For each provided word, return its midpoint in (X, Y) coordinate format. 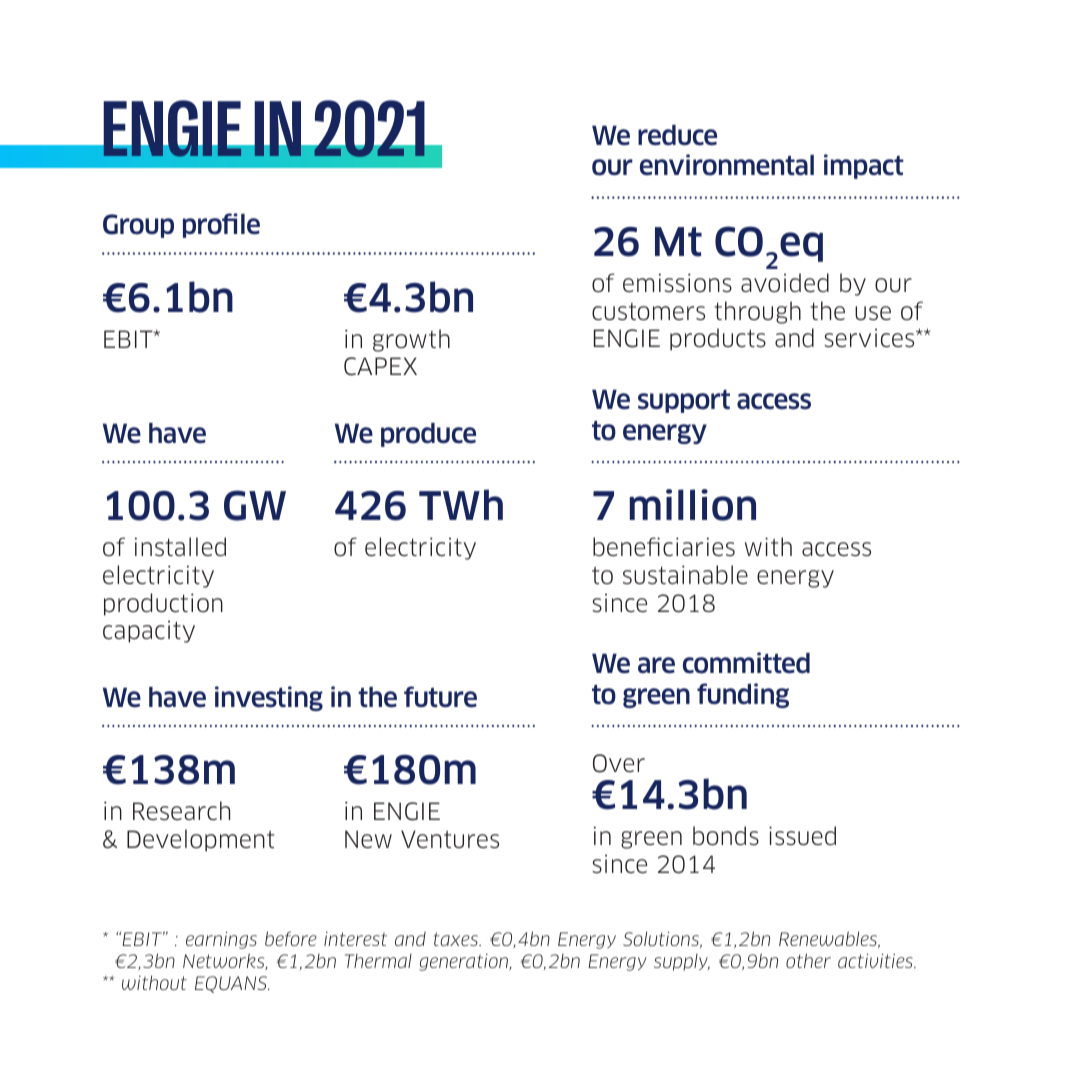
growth (411, 340)
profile (221, 225)
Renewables (829, 939)
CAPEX (380, 366)
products (718, 339)
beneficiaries (664, 547)
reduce (677, 135)
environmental (727, 165)
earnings (221, 940)
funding (743, 695)
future (440, 697)
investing (269, 698)
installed (180, 547)
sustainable (685, 575)
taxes (457, 939)
